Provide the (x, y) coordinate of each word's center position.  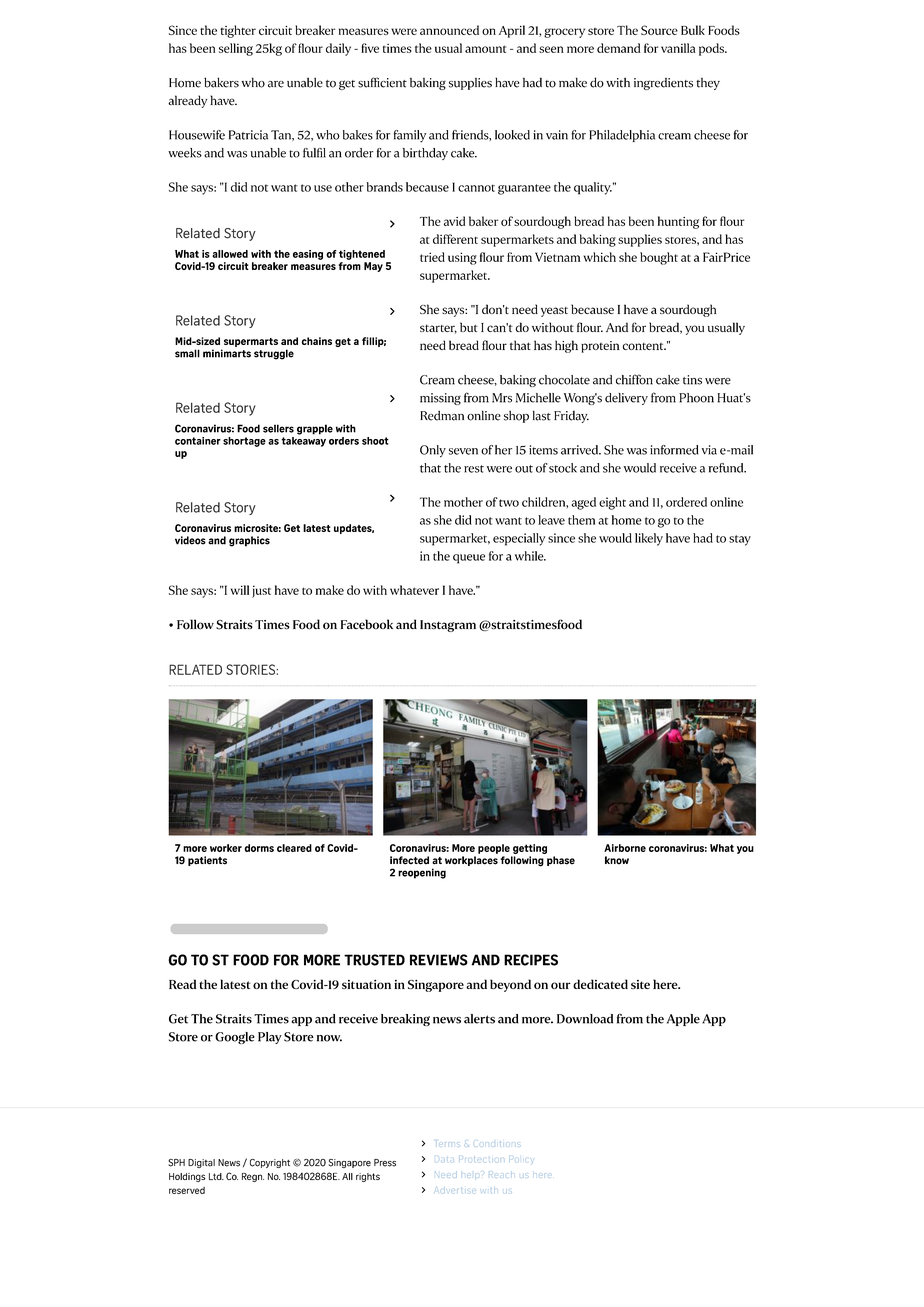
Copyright (270, 1163)
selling (236, 49)
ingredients (663, 84)
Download (585, 1019)
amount (485, 49)
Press (385, 1163)
